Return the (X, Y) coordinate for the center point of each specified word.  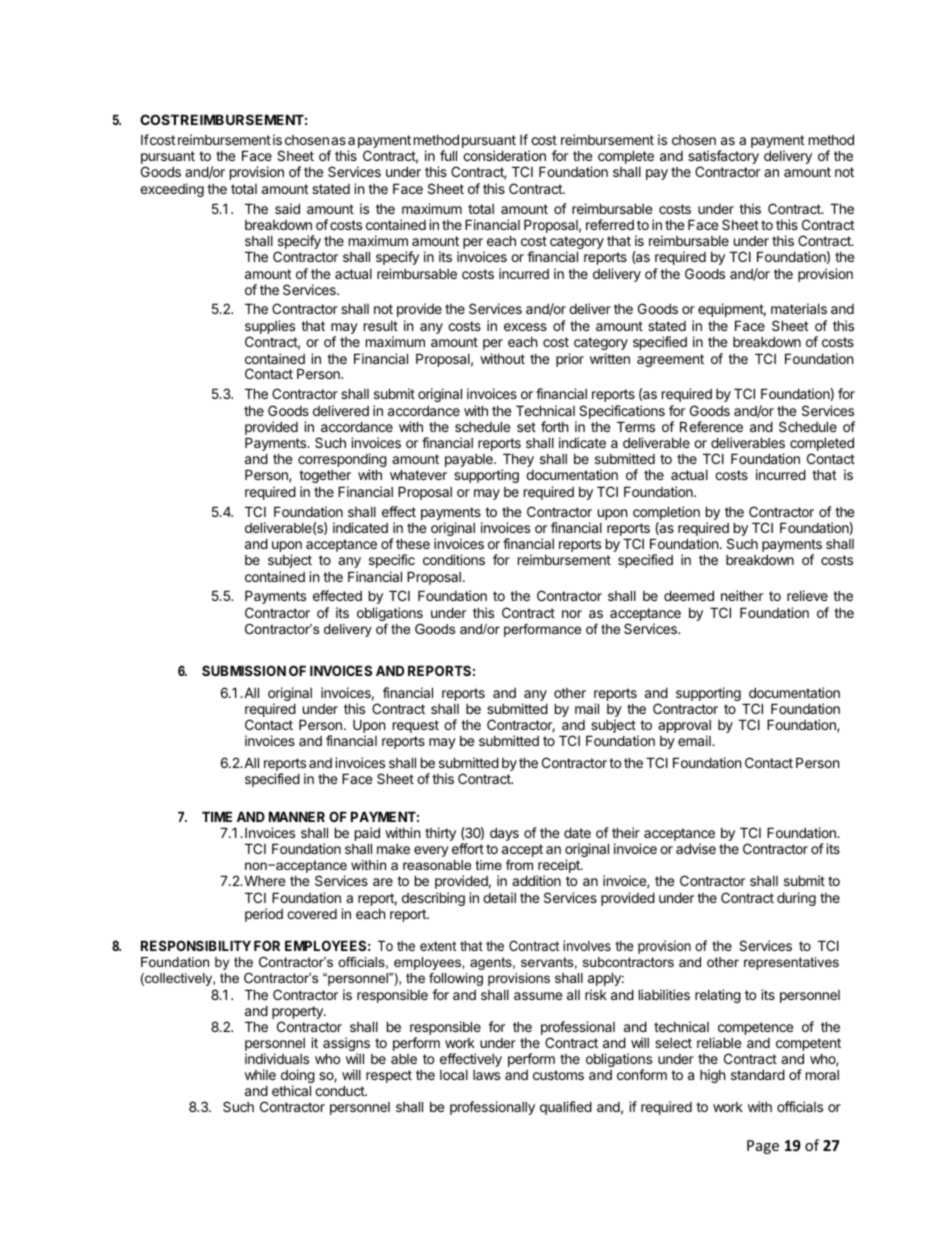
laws (486, 1075)
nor (572, 614)
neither (742, 595)
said (287, 208)
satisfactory (723, 158)
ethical (291, 1090)
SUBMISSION (244, 670)
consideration (504, 155)
